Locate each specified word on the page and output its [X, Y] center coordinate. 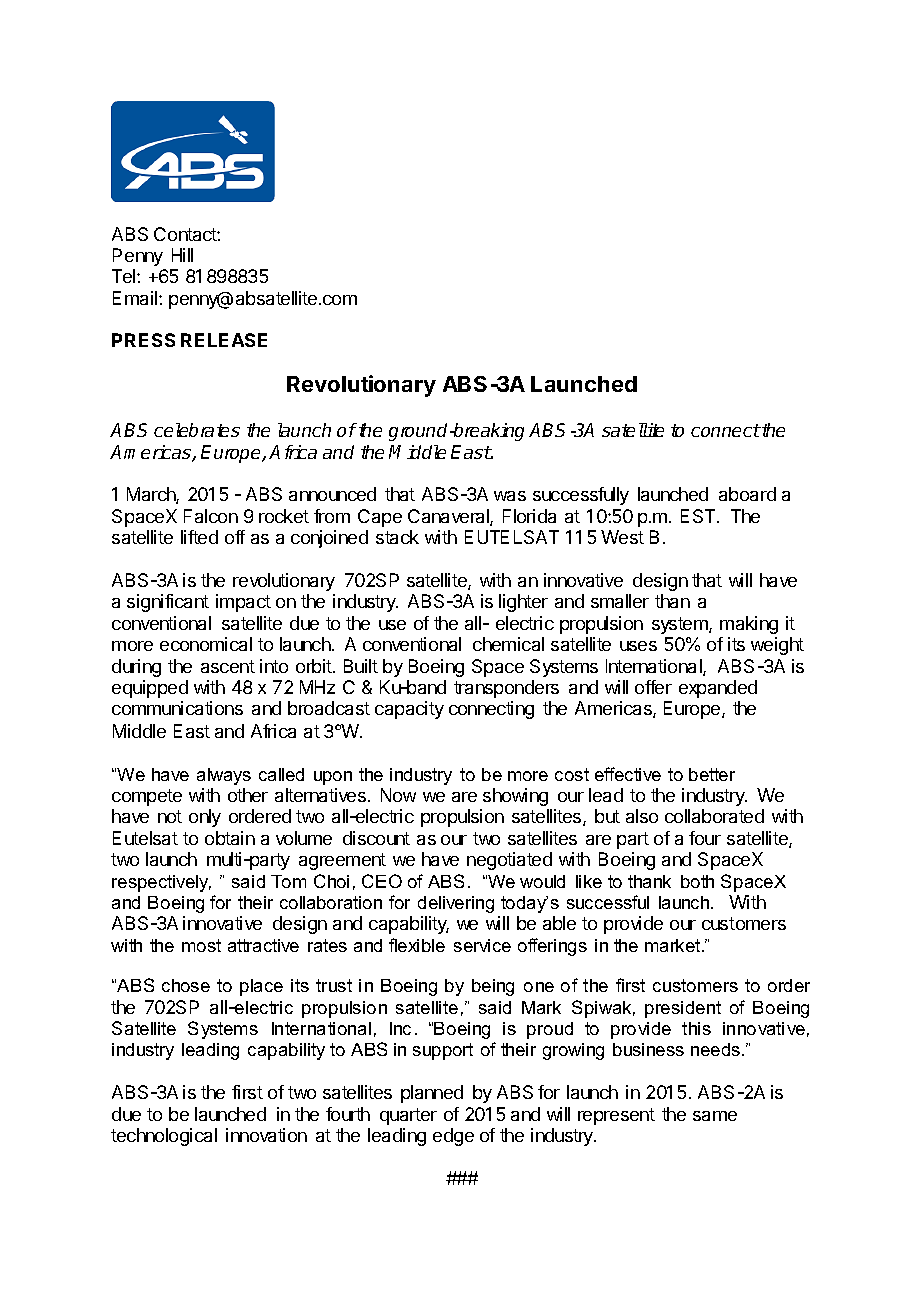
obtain [230, 838]
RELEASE [224, 340]
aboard [747, 494]
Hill [182, 255]
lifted [199, 537]
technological [164, 1137]
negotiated [509, 861]
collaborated [714, 816]
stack [397, 537]
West [622, 537]
